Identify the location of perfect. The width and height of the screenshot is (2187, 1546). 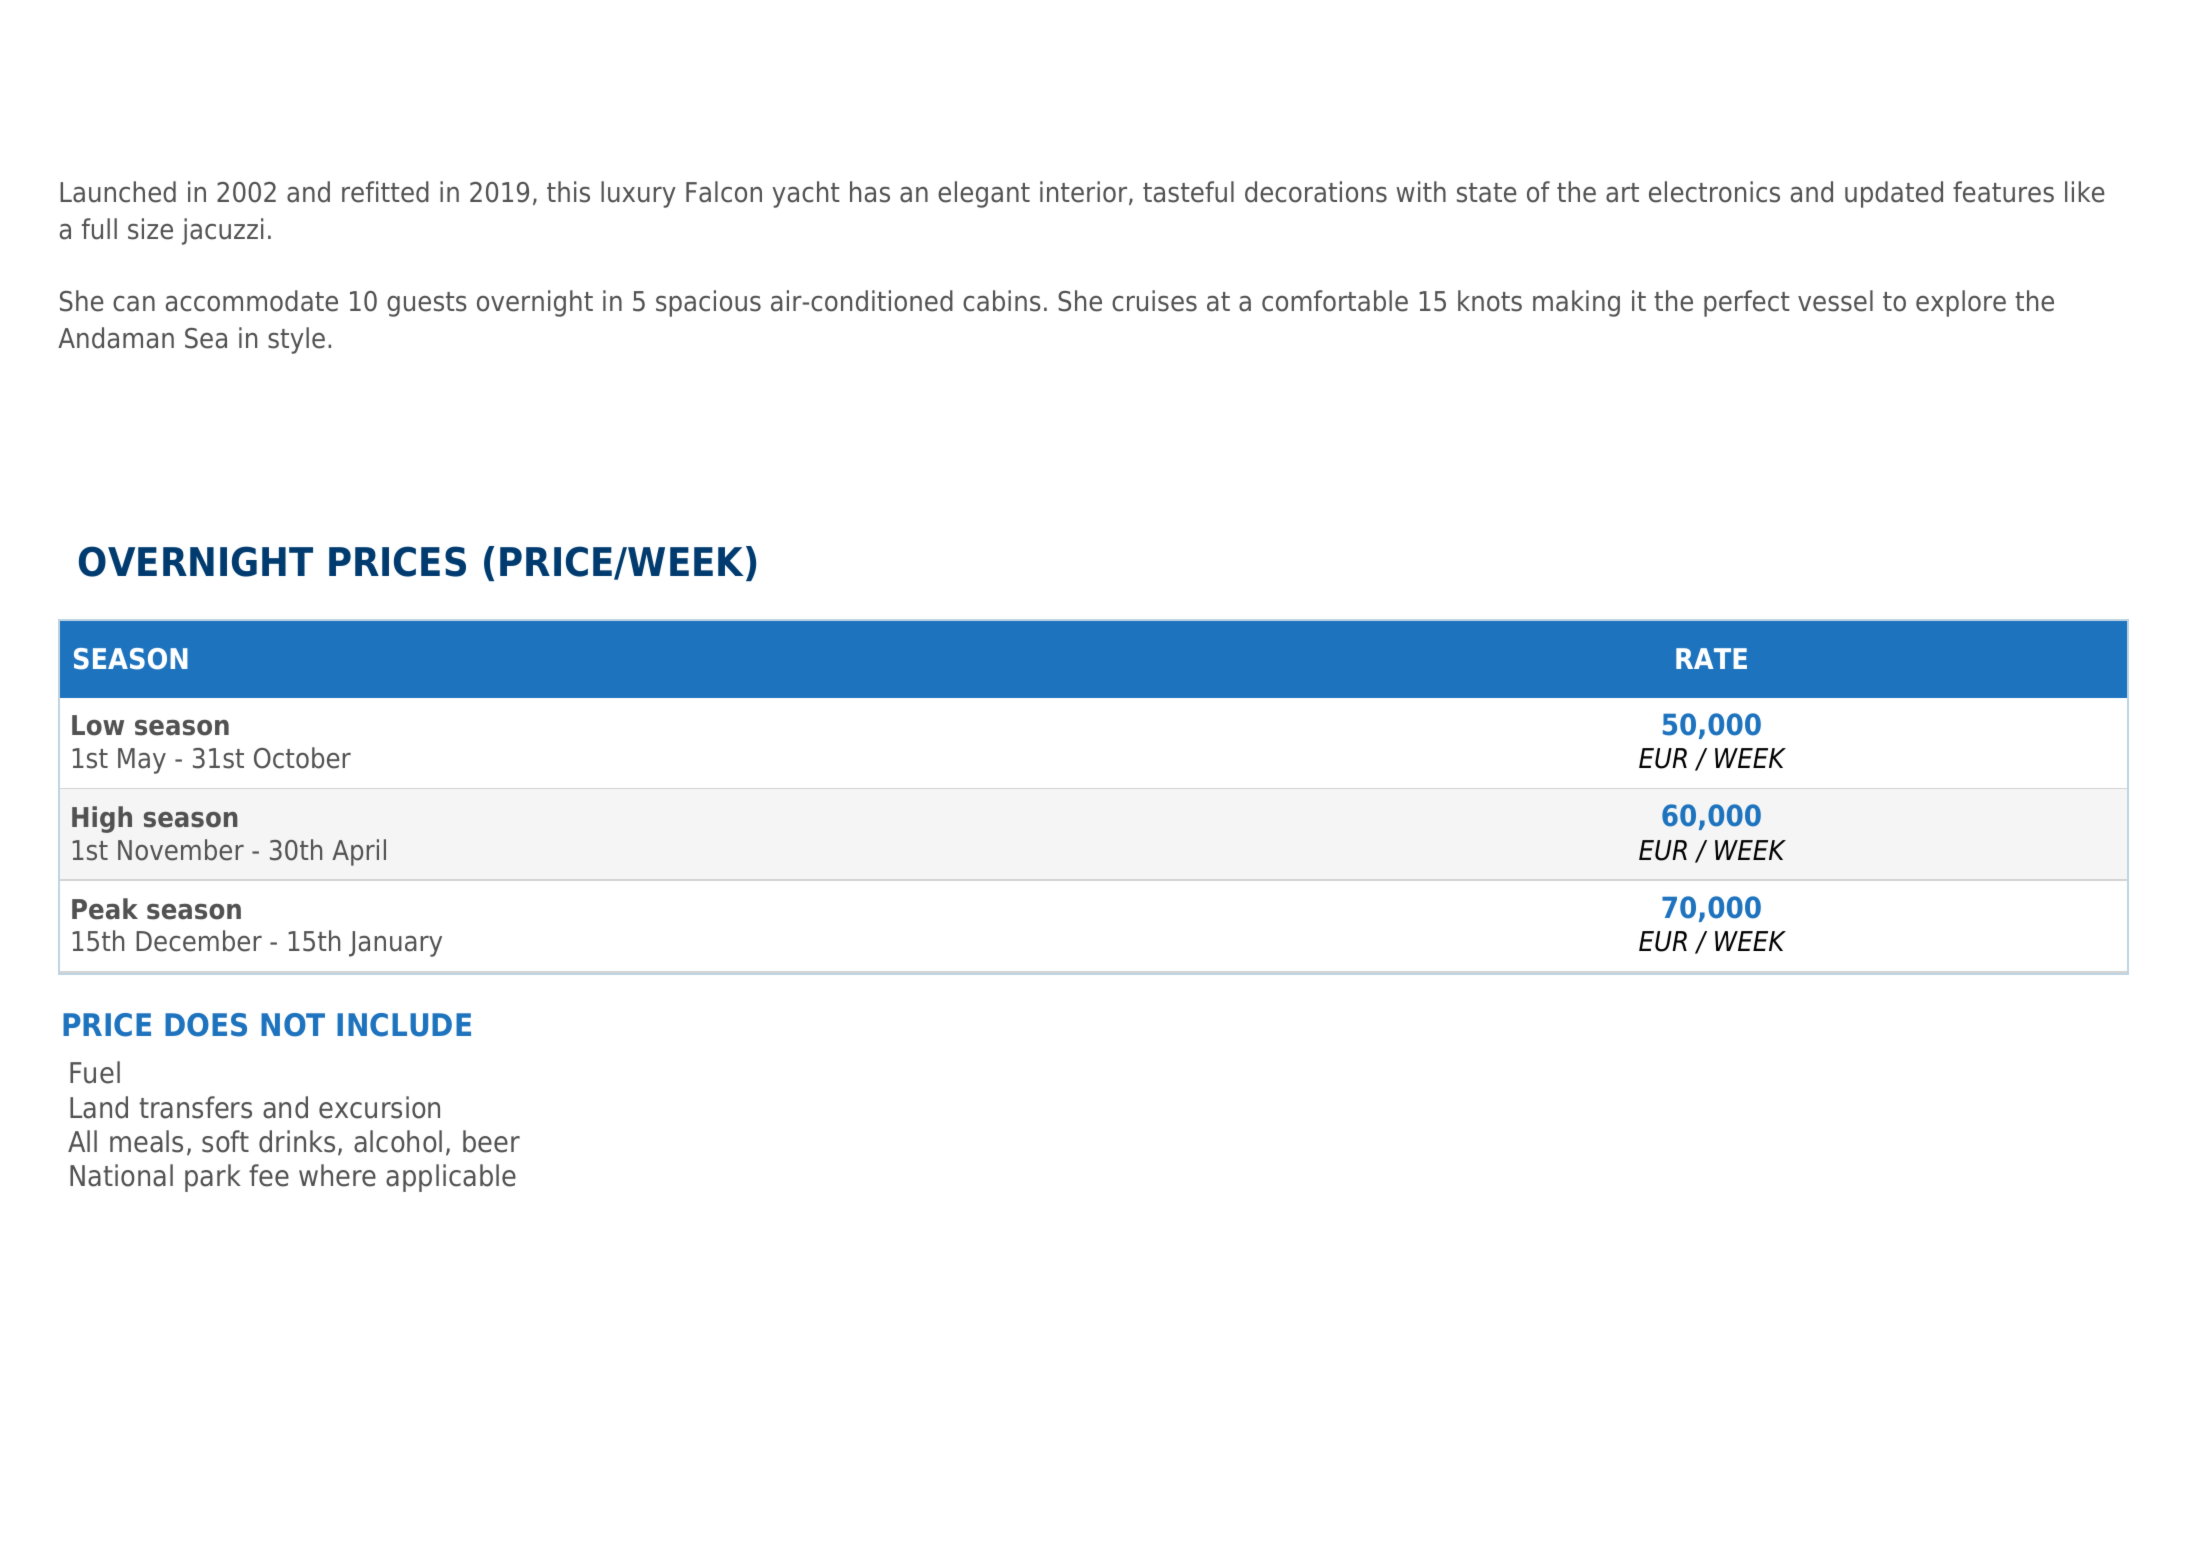
(1747, 303).
